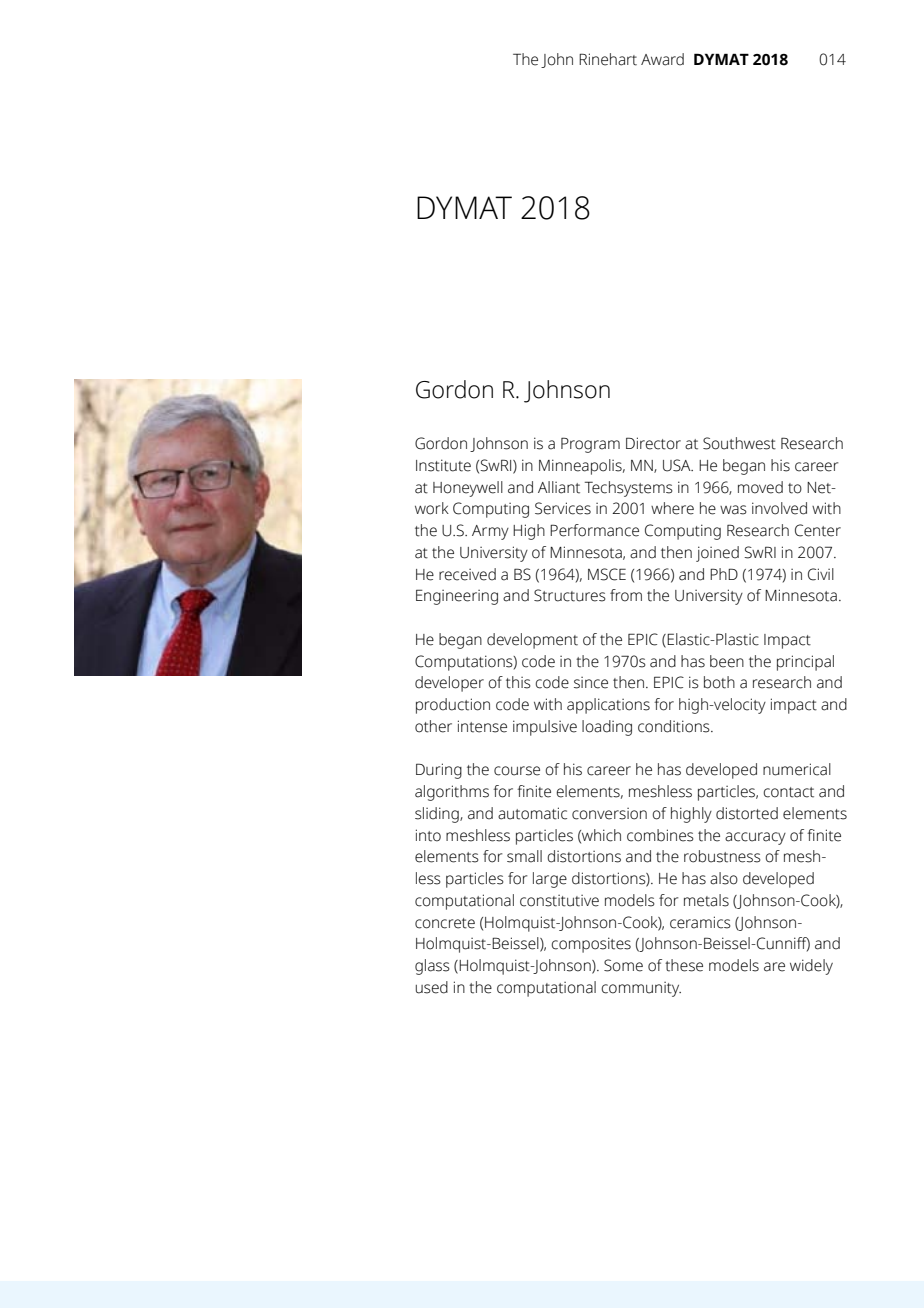 This document has width=924, height=1308. What do you see at coordinates (805, 663) in the document?
I see `principal` at bounding box center [805, 663].
